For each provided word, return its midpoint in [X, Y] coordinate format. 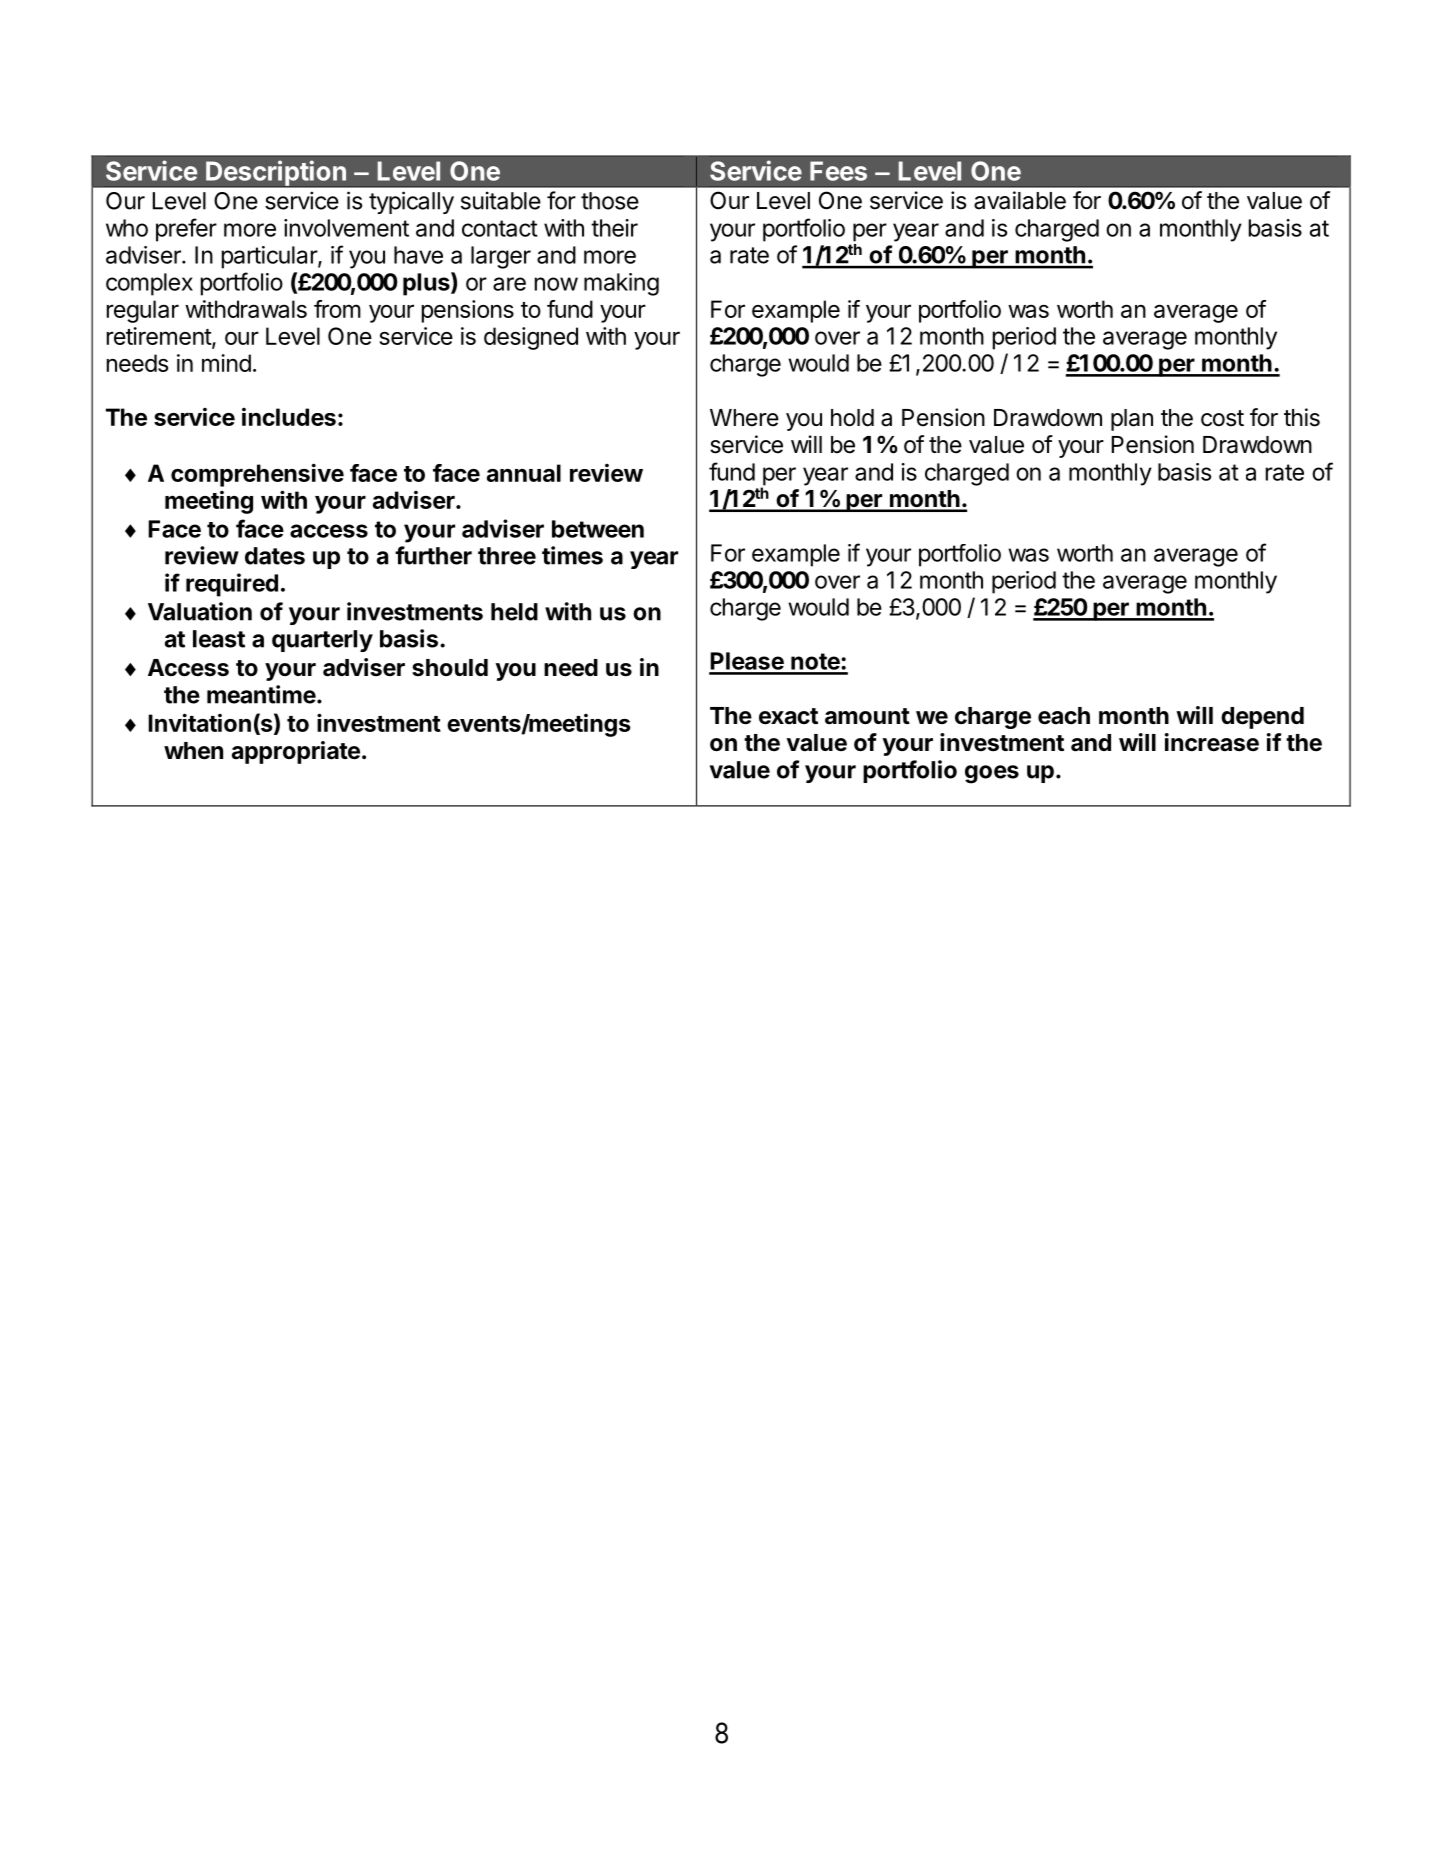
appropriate [296, 752]
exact [788, 716]
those [610, 201]
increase [1212, 742]
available [1020, 200]
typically [411, 202]
